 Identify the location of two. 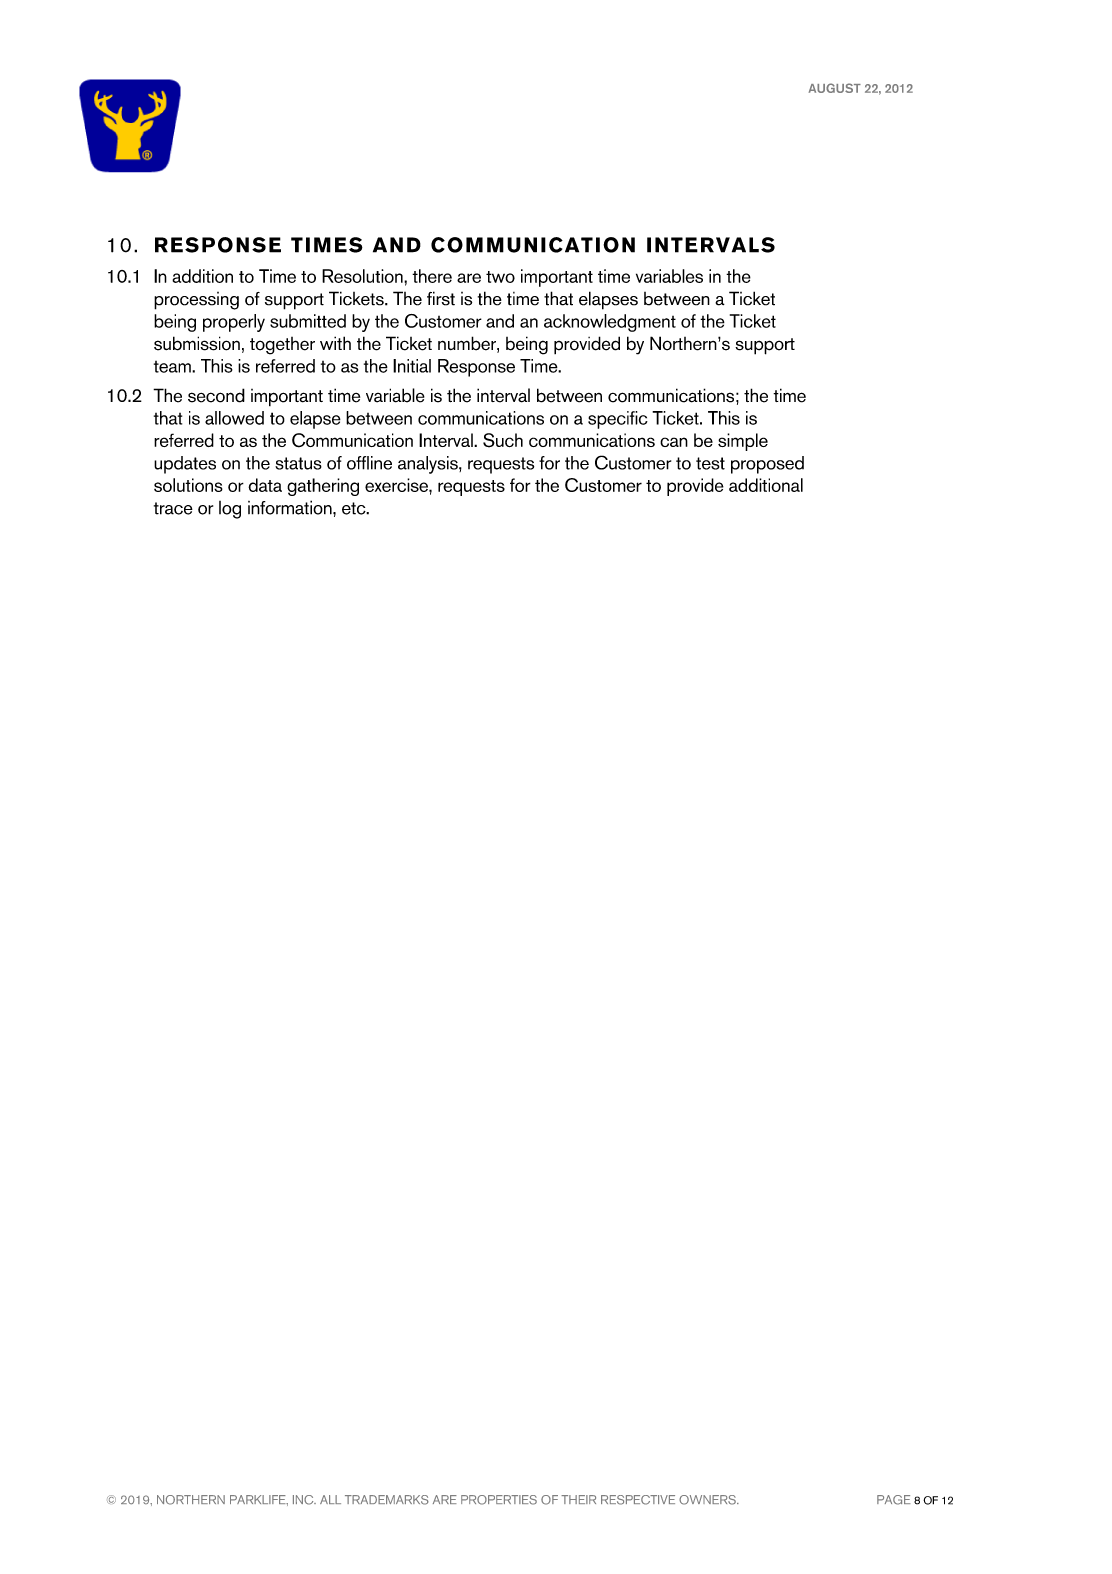
(500, 277).
